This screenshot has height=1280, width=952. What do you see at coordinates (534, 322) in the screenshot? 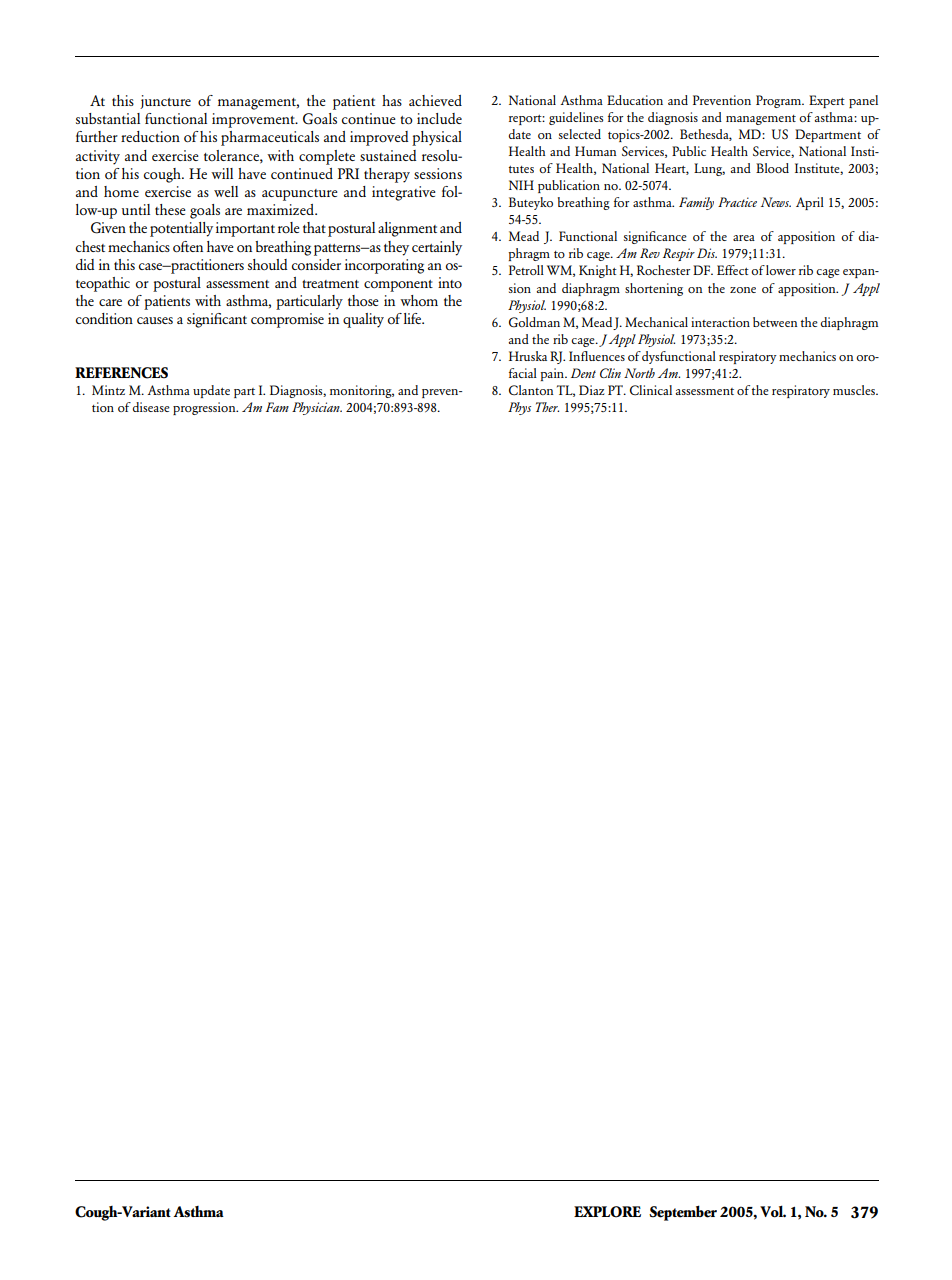
I see `Goldman` at bounding box center [534, 322].
